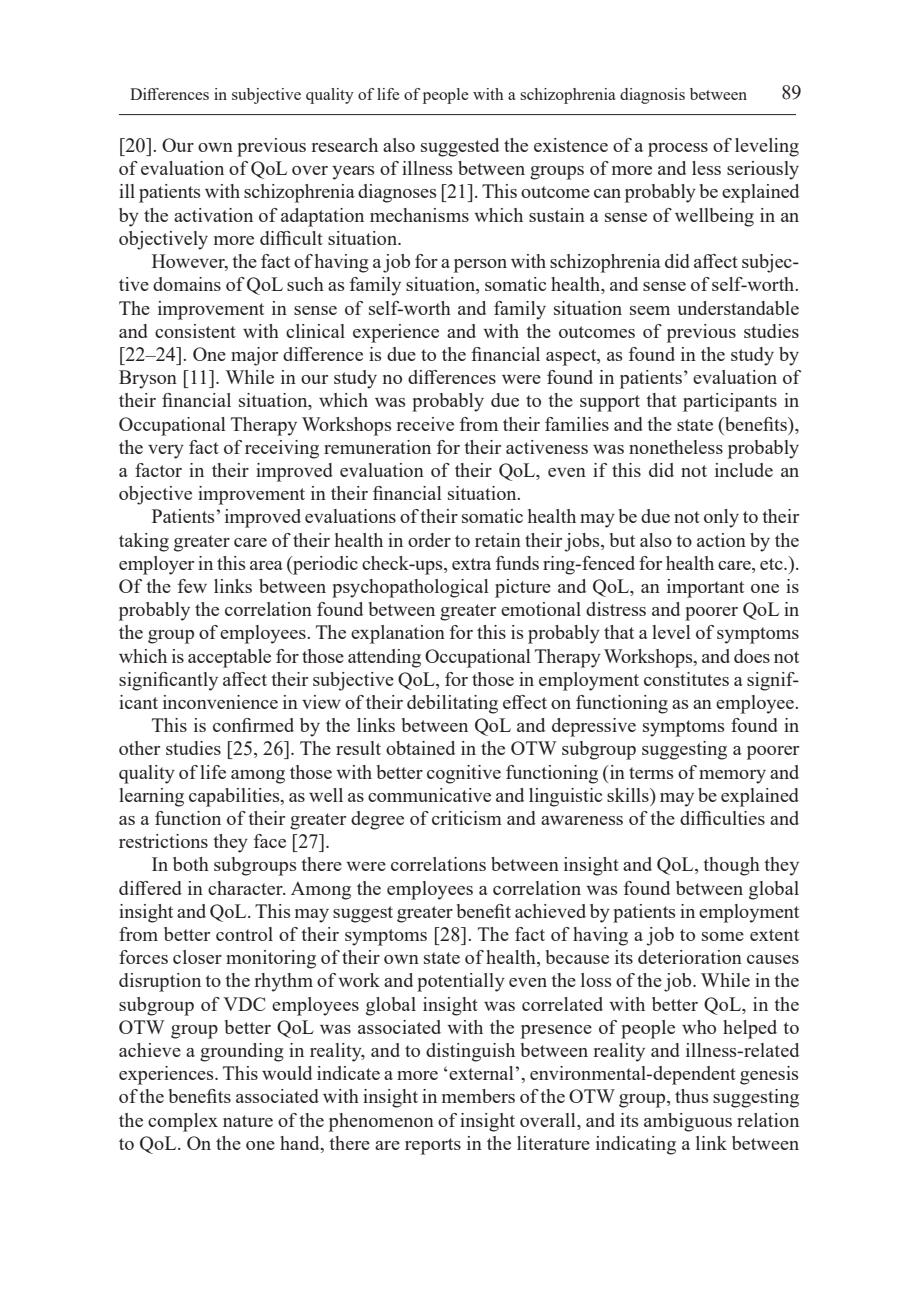  Describe the element at coordinates (248, 1121) in the page. I see `nature` at that location.
